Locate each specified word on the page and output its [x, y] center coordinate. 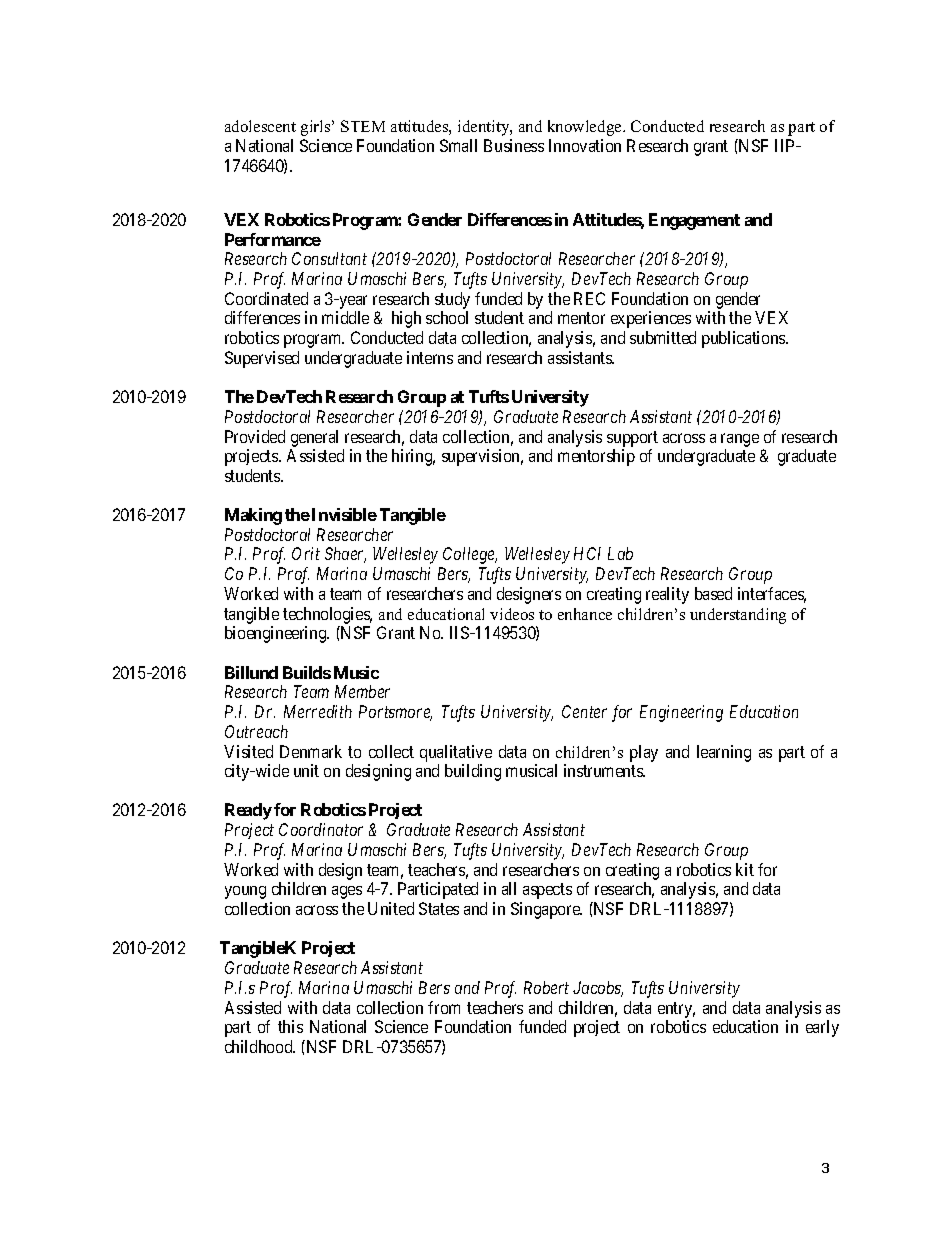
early [822, 1028]
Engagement [694, 221]
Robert [546, 987]
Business [514, 145]
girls [317, 128]
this [290, 1026]
